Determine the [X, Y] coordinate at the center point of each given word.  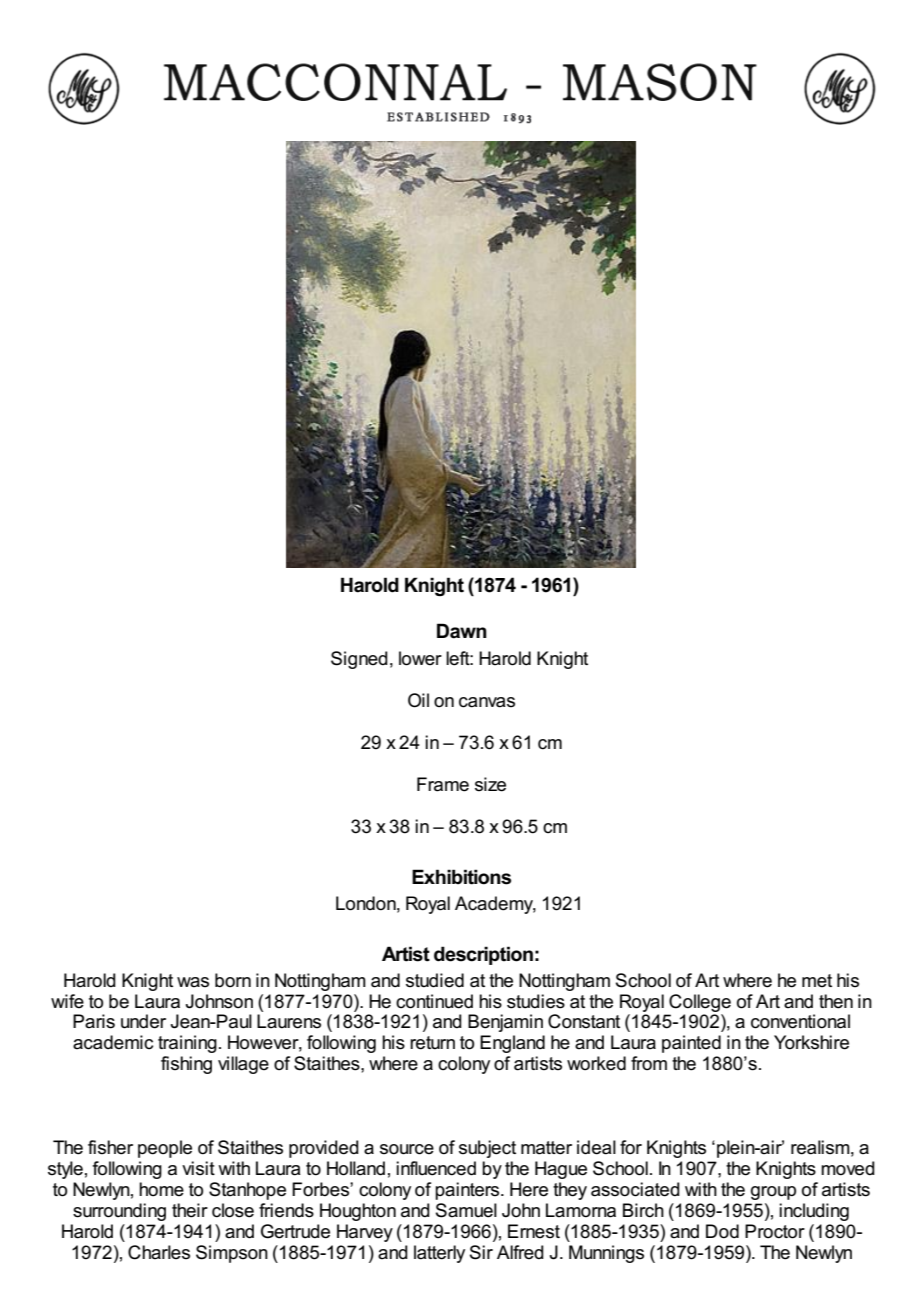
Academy [495, 905]
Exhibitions [461, 877]
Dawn [462, 631]
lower [420, 658]
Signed [359, 660]
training [187, 1044]
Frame [443, 784]
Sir [481, 1252]
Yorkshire [811, 1042]
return [432, 1043]
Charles [159, 1252]
